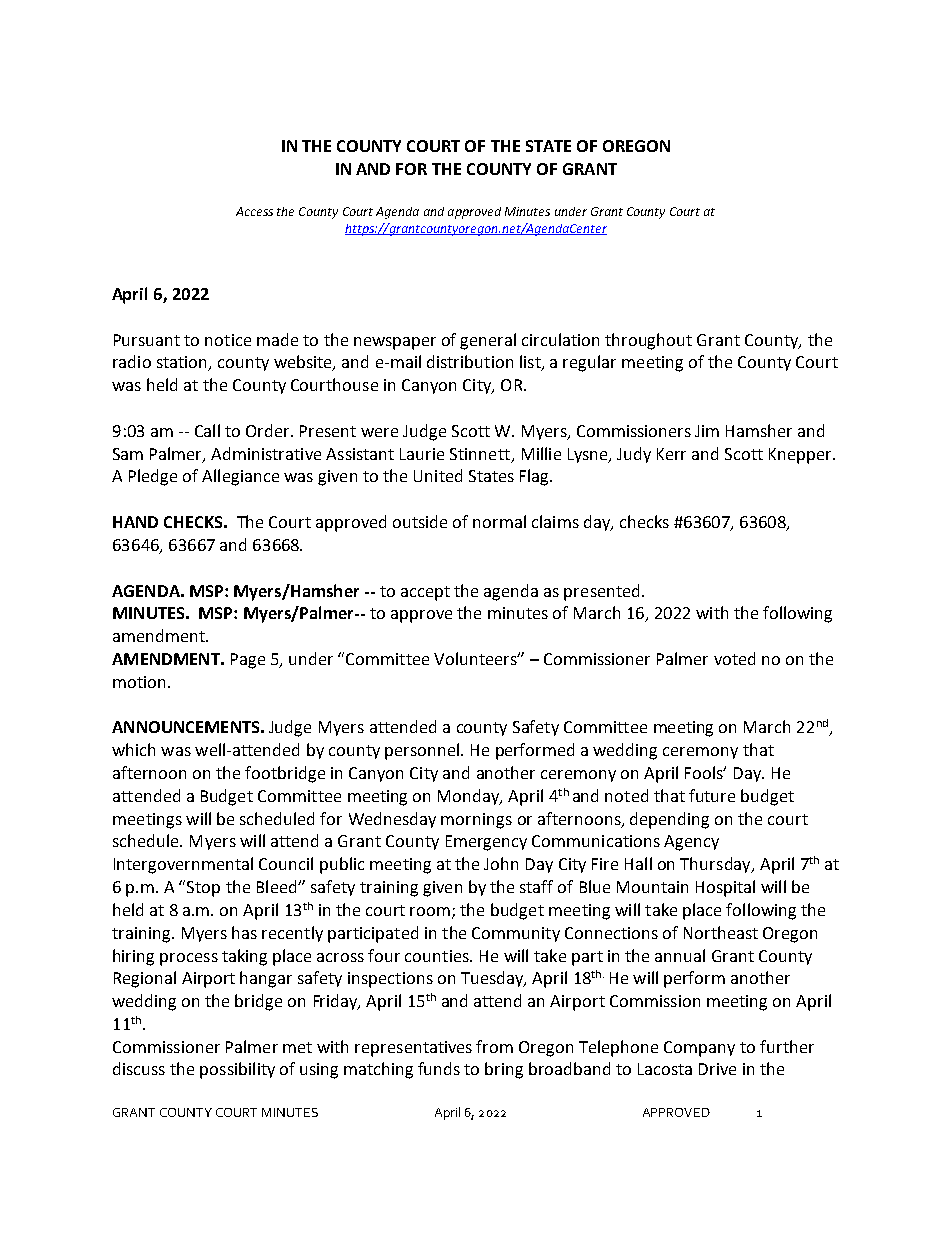  Describe the element at coordinates (648, 341) in the image. I see `throughout` at that location.
